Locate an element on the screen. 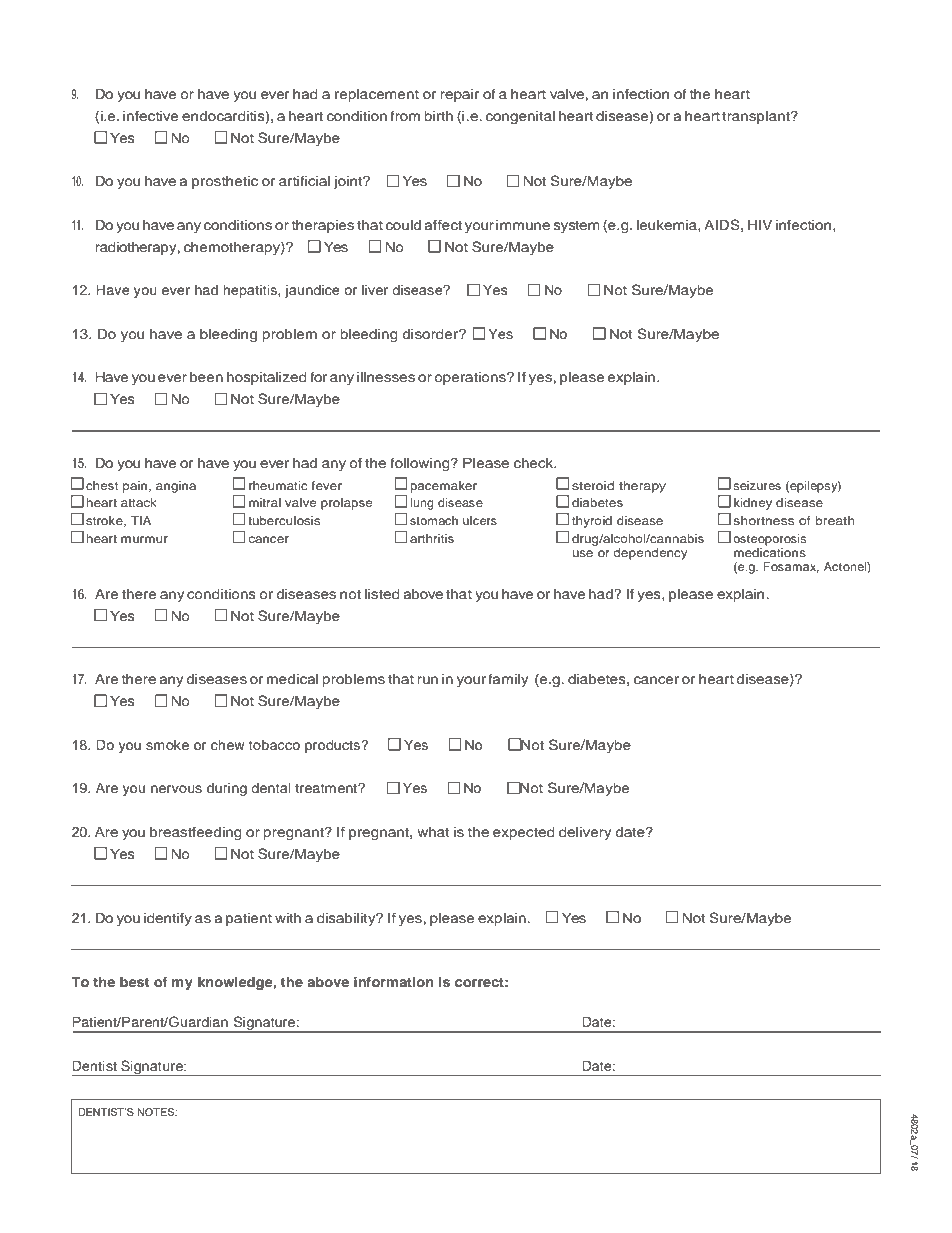  HIV is located at coordinates (760, 225).
